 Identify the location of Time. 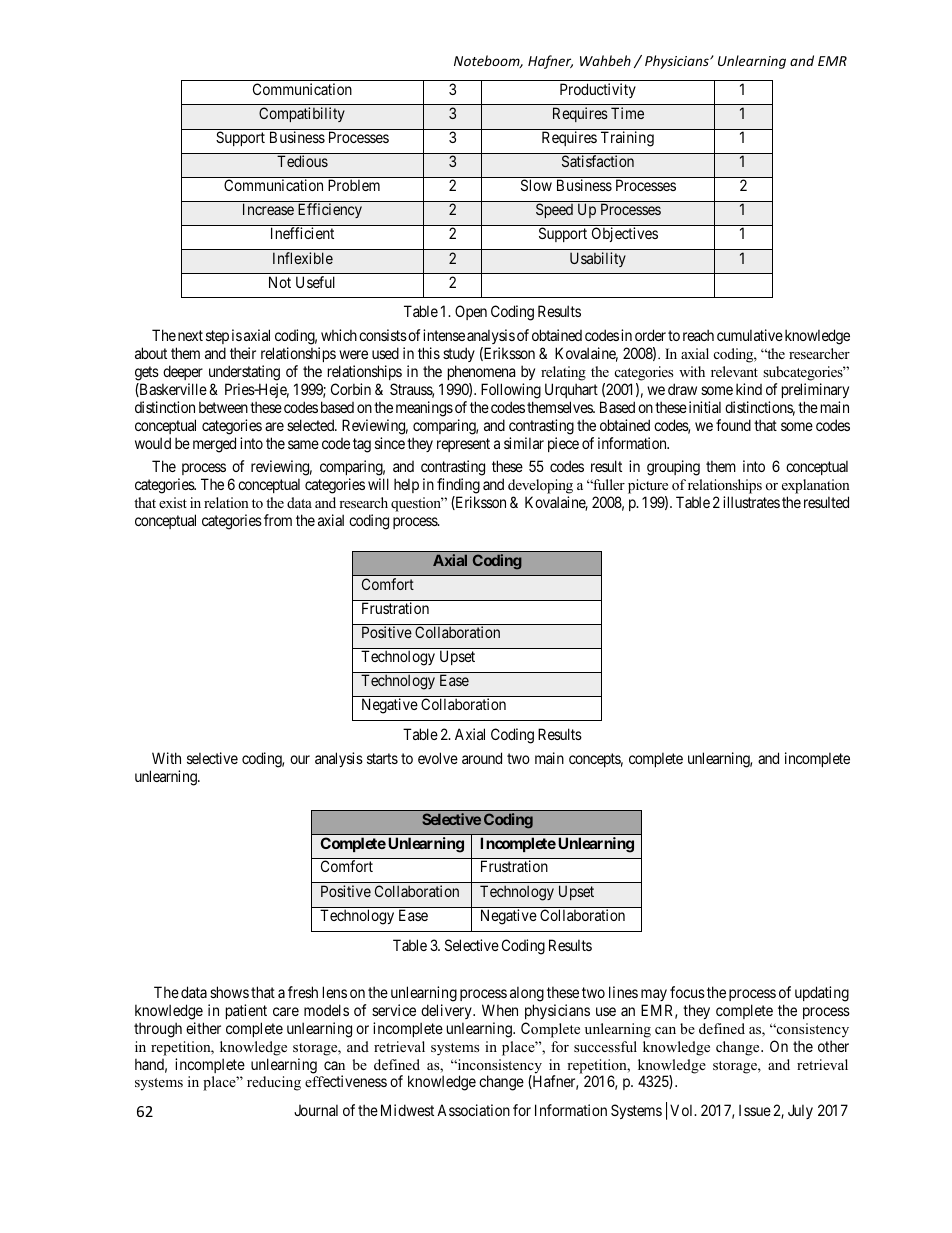
(627, 113).
